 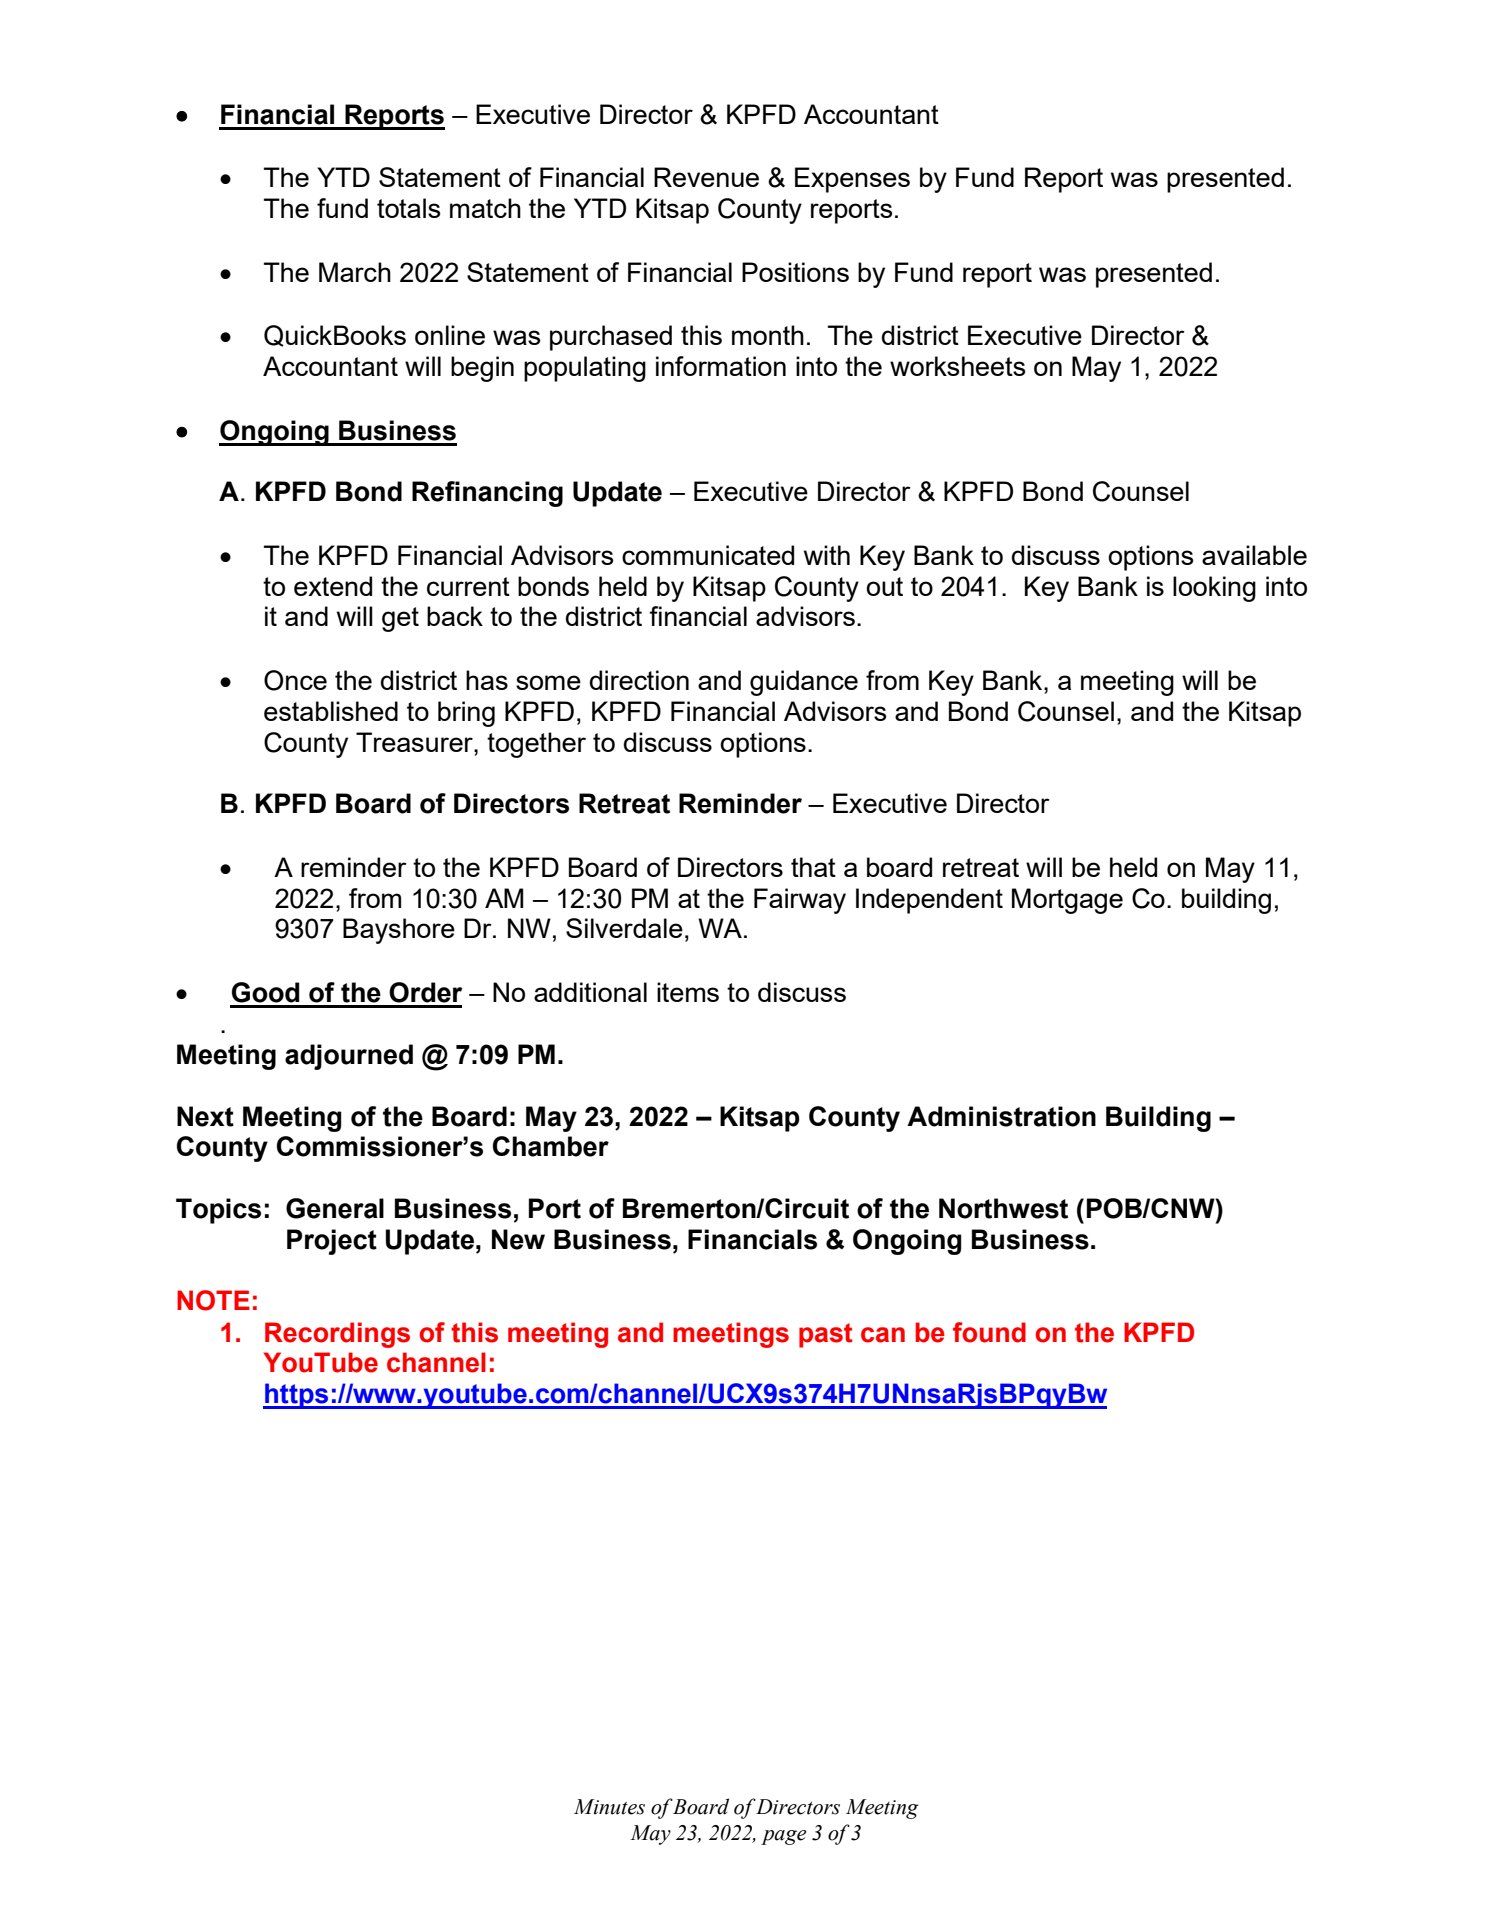 What do you see at coordinates (706, 177) in the screenshot?
I see `Revenue` at bounding box center [706, 177].
